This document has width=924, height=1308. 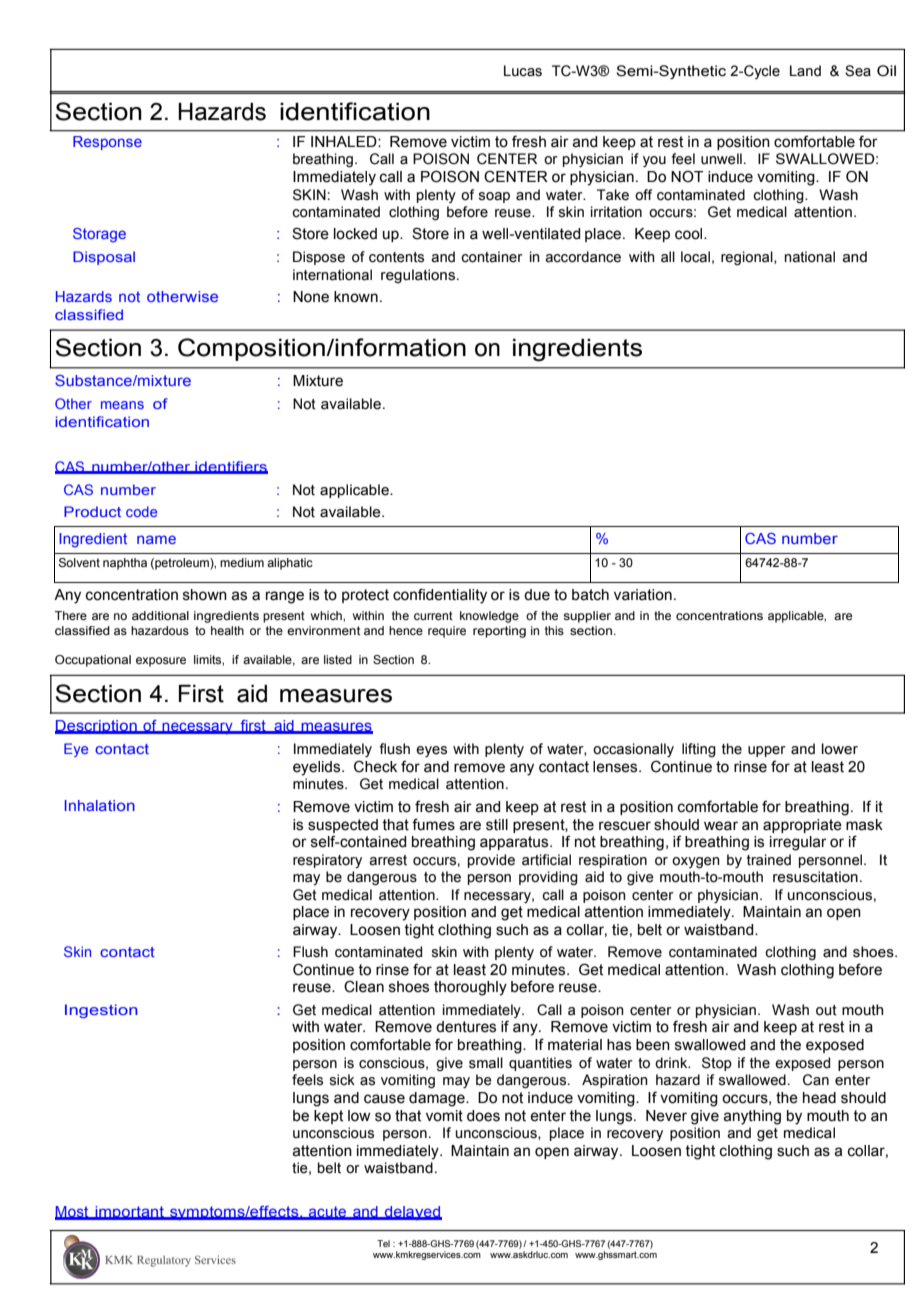 I want to click on additional, so click(x=160, y=615).
